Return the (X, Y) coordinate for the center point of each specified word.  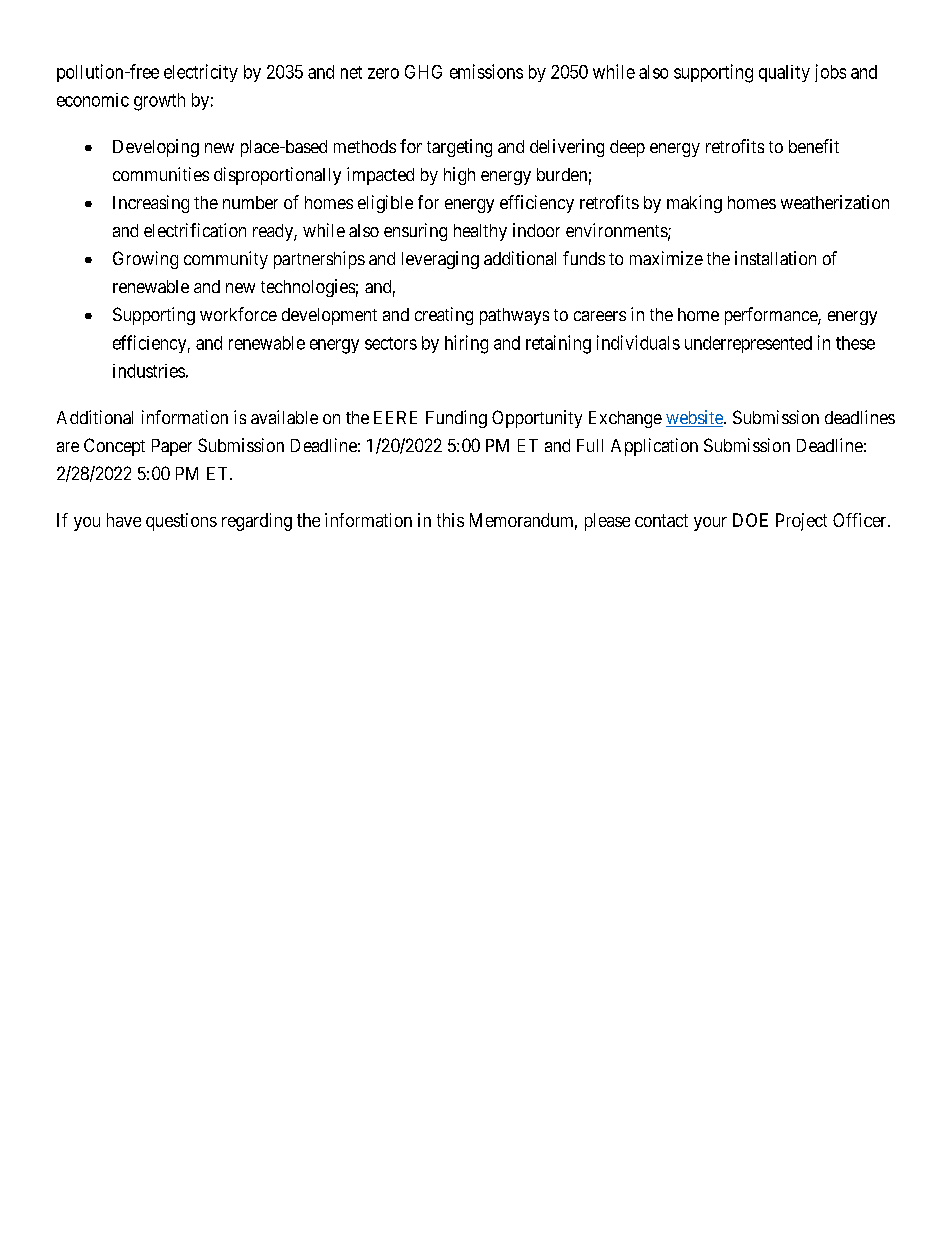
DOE (750, 520)
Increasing (151, 204)
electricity (201, 73)
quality (784, 73)
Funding (456, 419)
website (695, 418)
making (694, 204)
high (459, 176)
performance (772, 316)
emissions (486, 71)
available (284, 417)
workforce (238, 314)
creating (444, 316)
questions (181, 522)
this (450, 520)
